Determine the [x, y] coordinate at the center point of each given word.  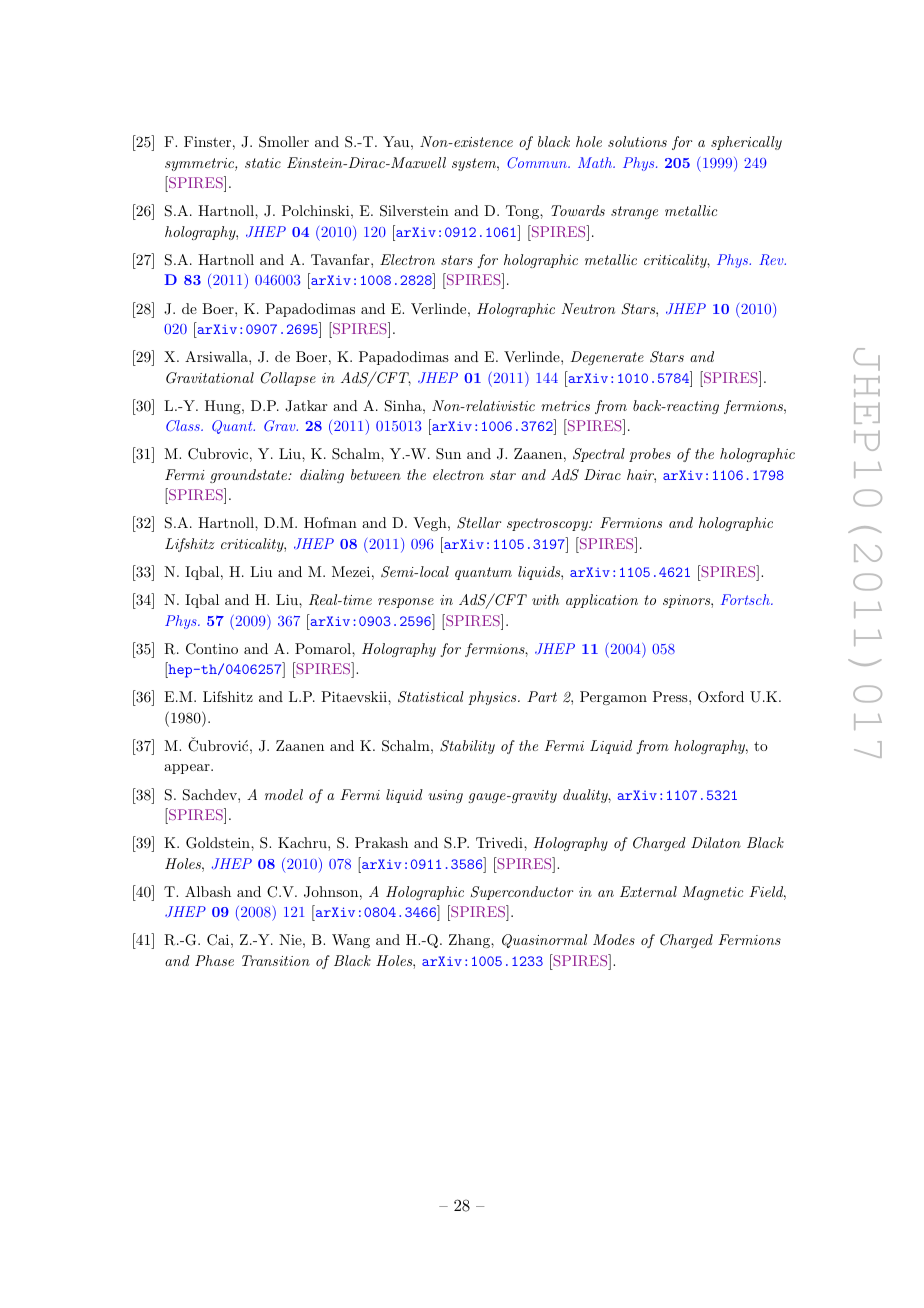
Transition [276, 960]
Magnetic [712, 893]
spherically [746, 143]
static [263, 163]
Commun [538, 163]
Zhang [470, 941]
